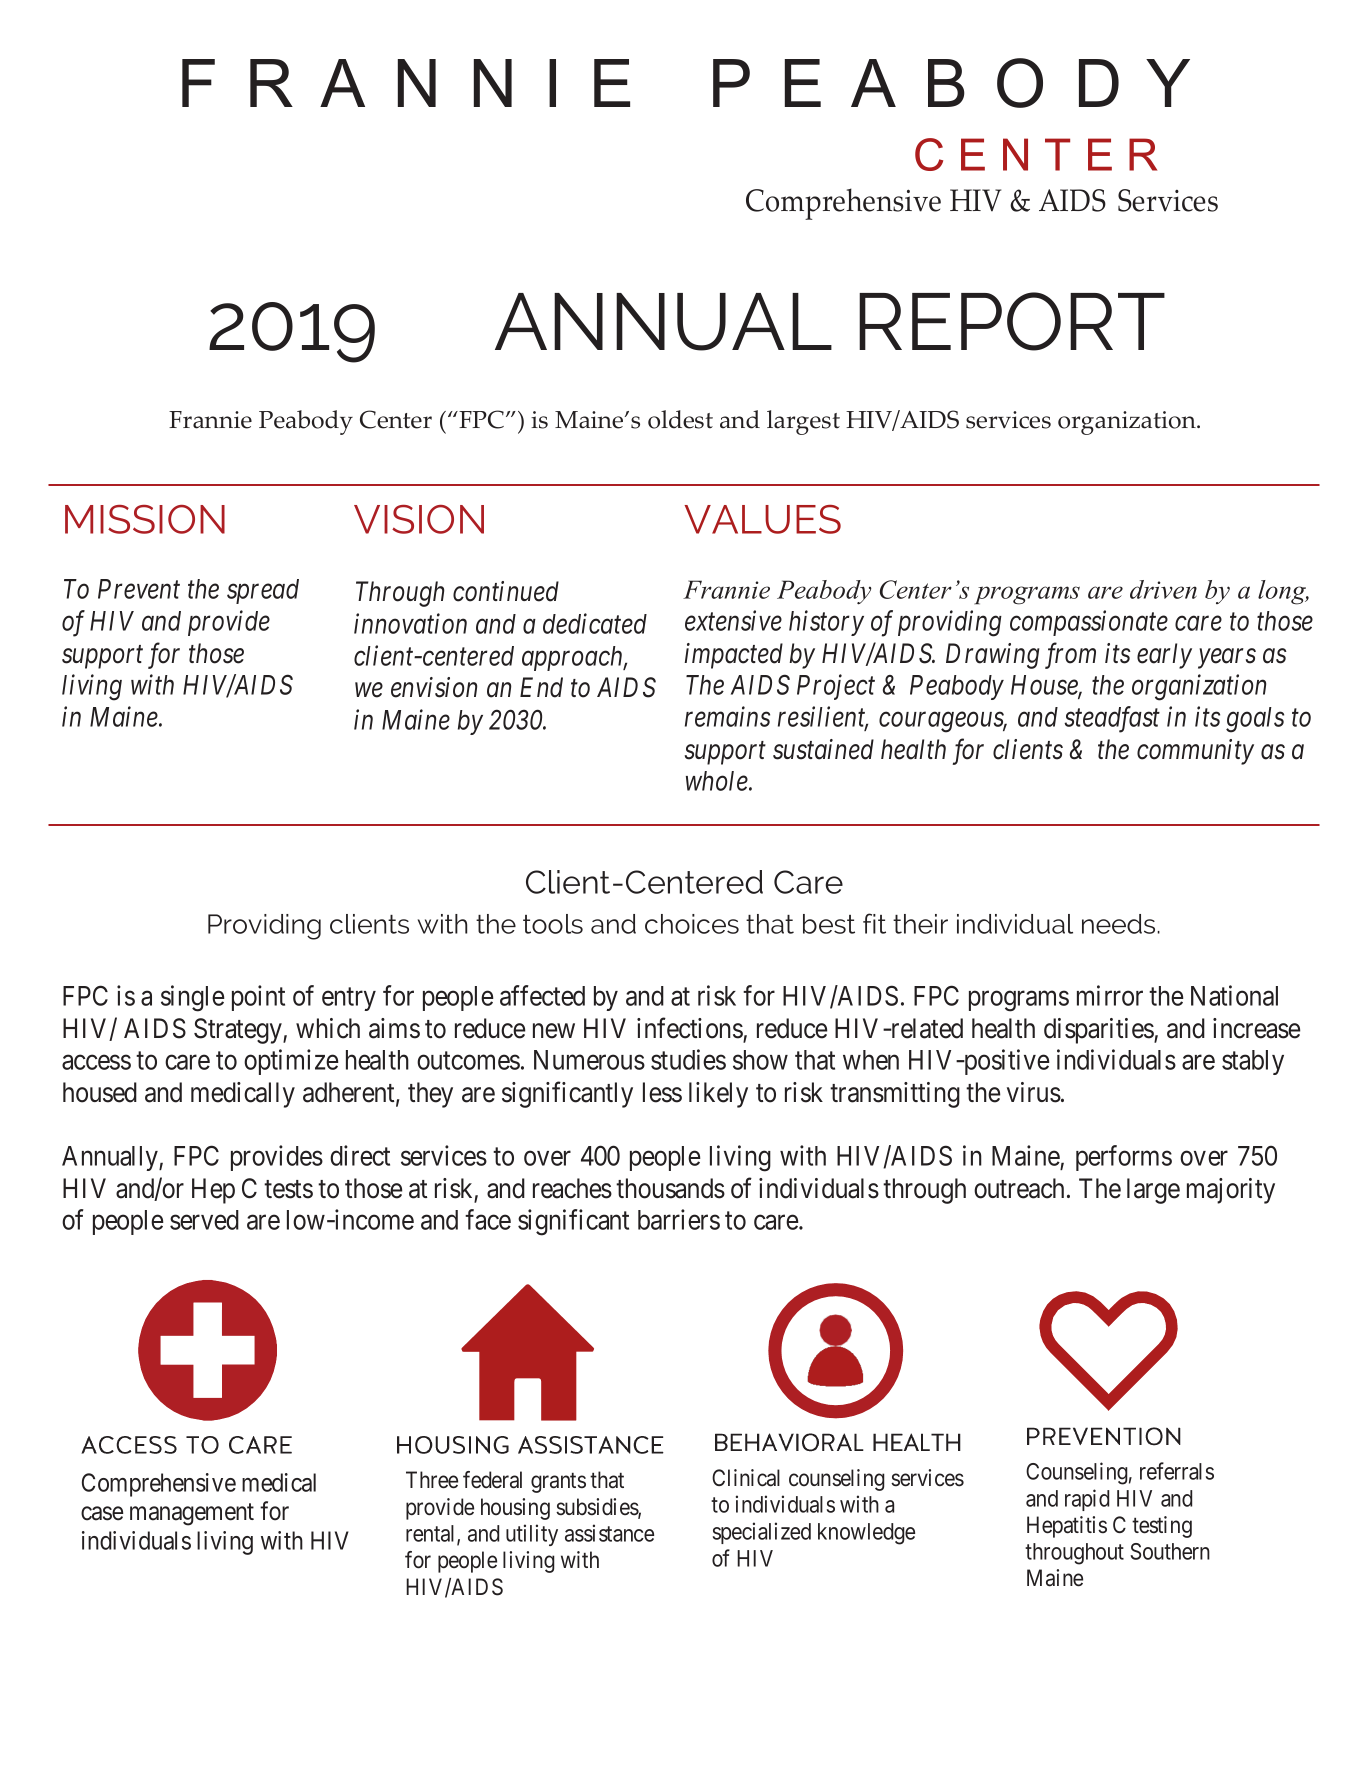  I want to click on likely, so click(718, 1095).
